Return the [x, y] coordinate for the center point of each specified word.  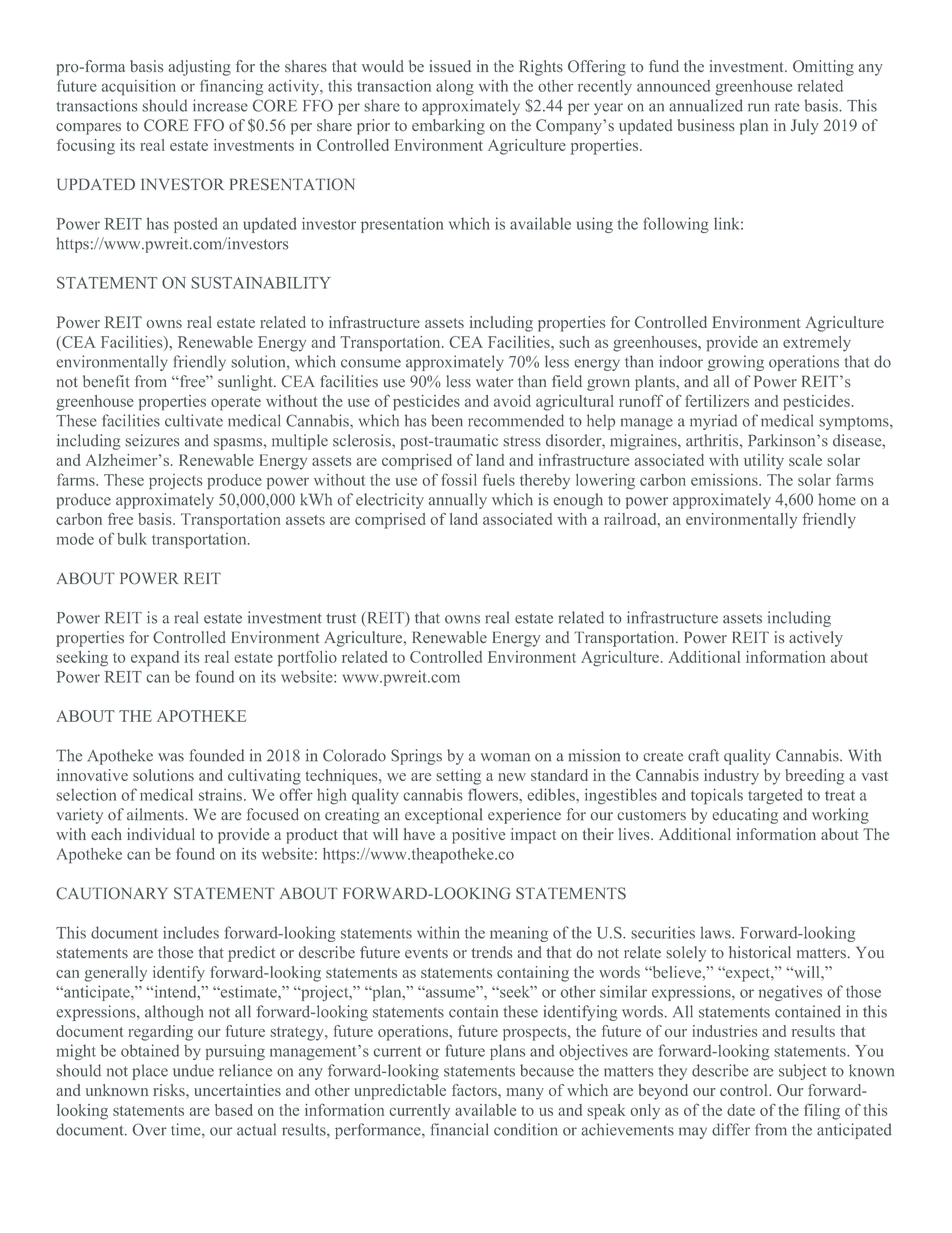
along [455, 88]
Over [150, 1129]
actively [816, 639]
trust [341, 618]
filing [822, 1111]
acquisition [139, 87]
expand [155, 658]
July [805, 127]
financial [459, 1129]
